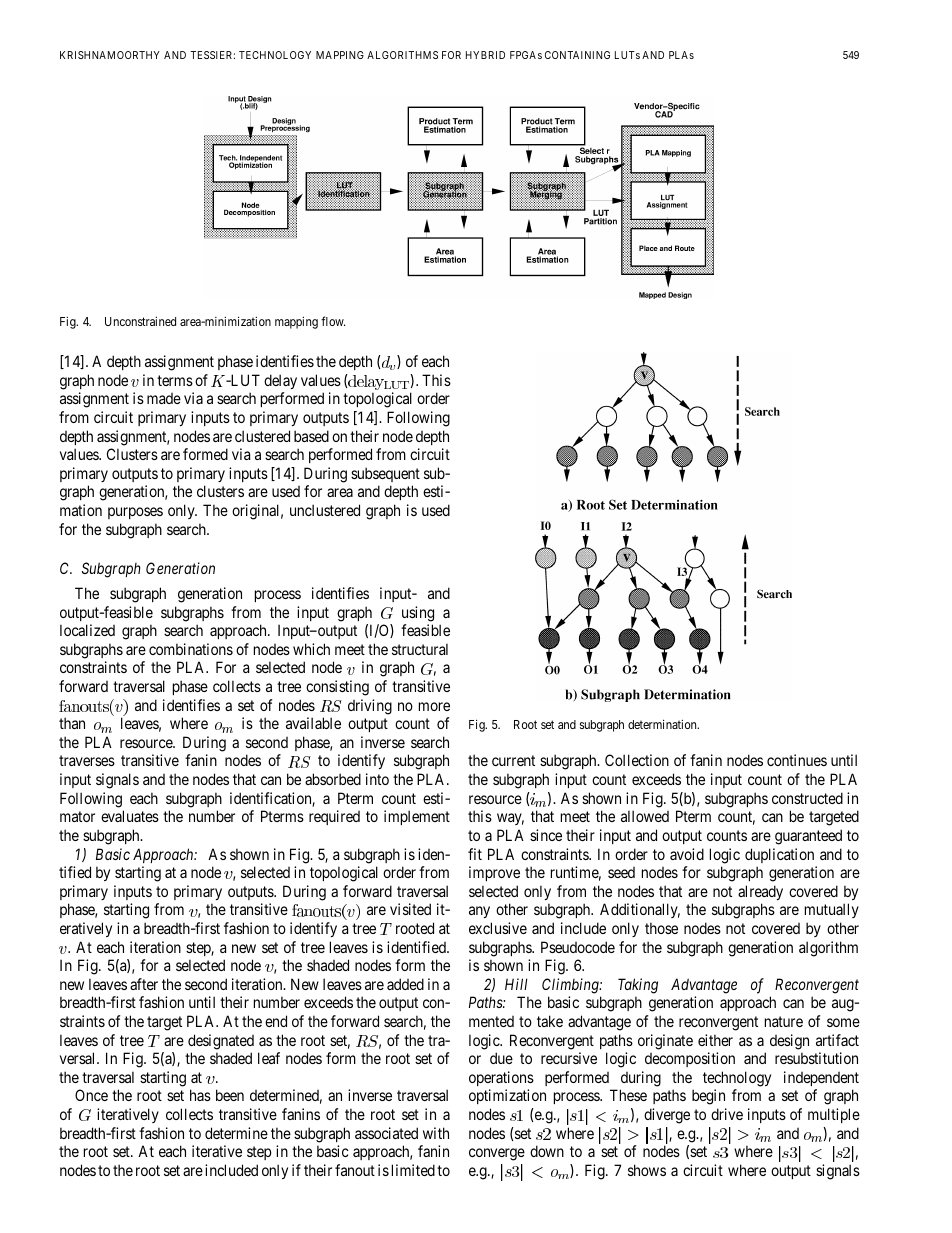  What do you see at coordinates (436, 1133) in the image?
I see `with` at bounding box center [436, 1133].
